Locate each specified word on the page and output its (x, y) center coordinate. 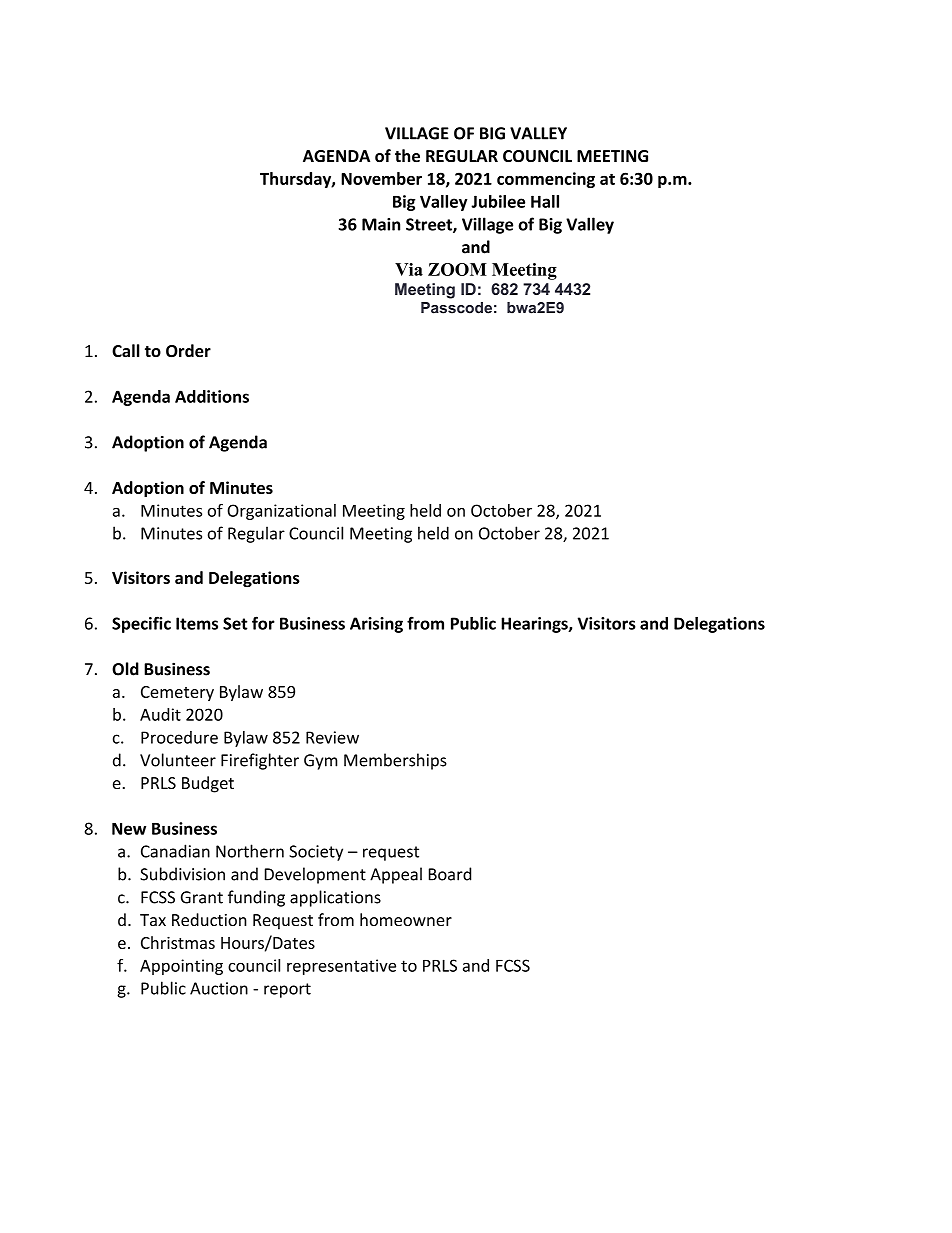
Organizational (281, 512)
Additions (212, 396)
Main (381, 224)
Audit (160, 714)
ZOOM (457, 269)
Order (188, 351)
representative (341, 967)
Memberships (395, 761)
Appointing (181, 967)
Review (332, 737)
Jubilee (498, 201)
